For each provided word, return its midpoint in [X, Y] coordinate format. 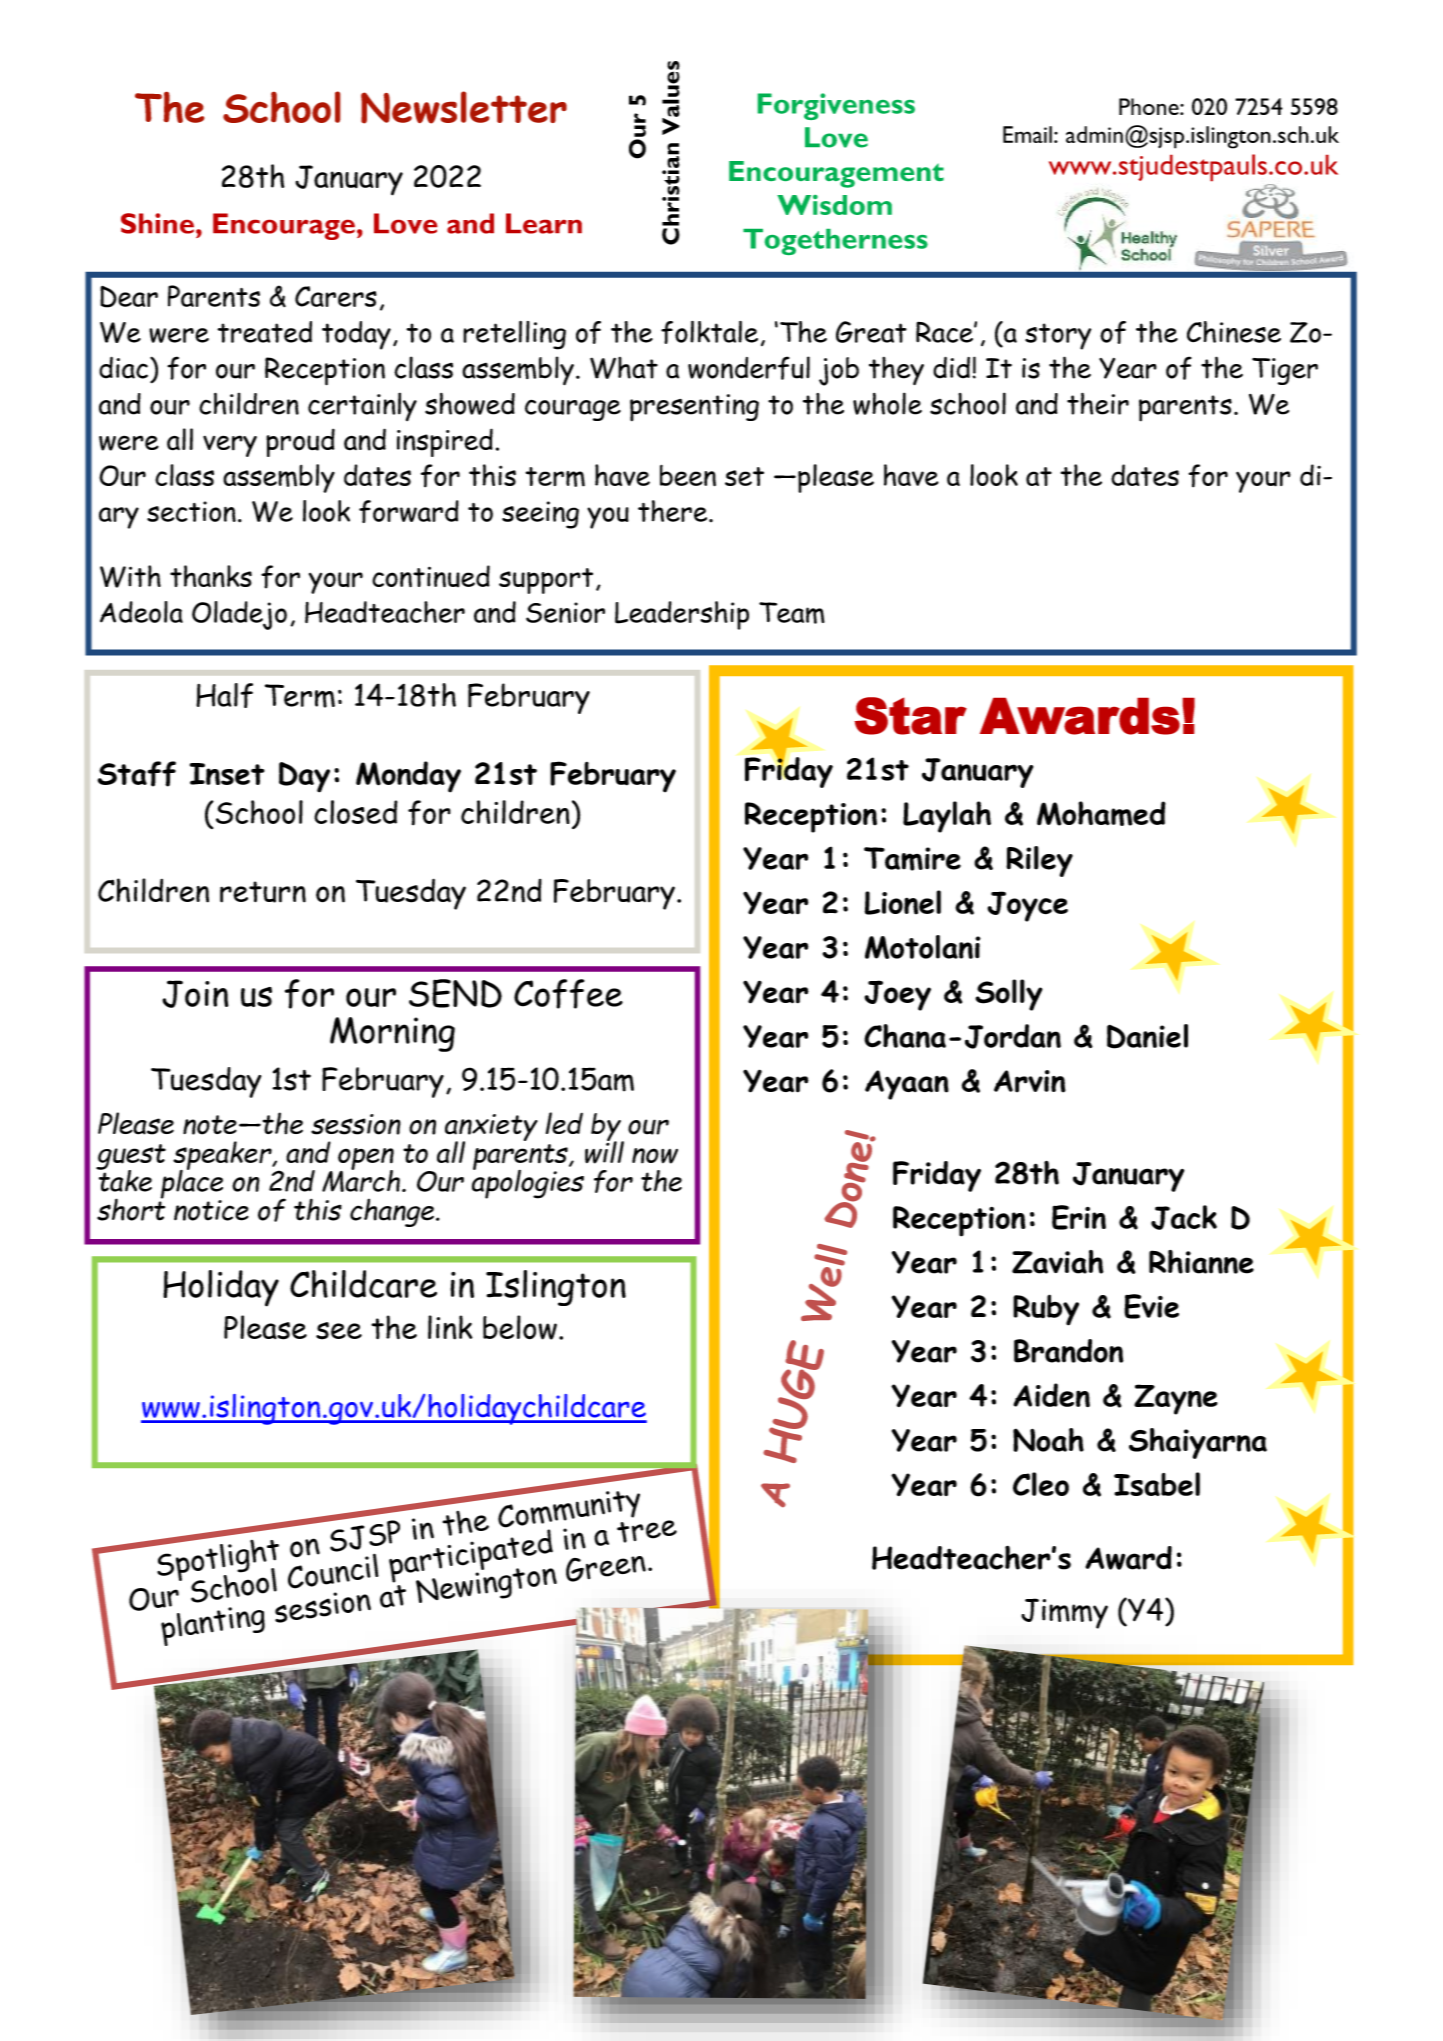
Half [224, 695]
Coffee [568, 994]
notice [211, 1210]
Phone [1150, 106]
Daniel [1147, 1036]
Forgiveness [836, 106]
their [1098, 403]
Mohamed [1101, 813]
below [520, 1327]
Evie [1151, 1306]
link [450, 1327]
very [230, 446]
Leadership [682, 615]
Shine [157, 223]
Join [195, 994]
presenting [694, 407]
